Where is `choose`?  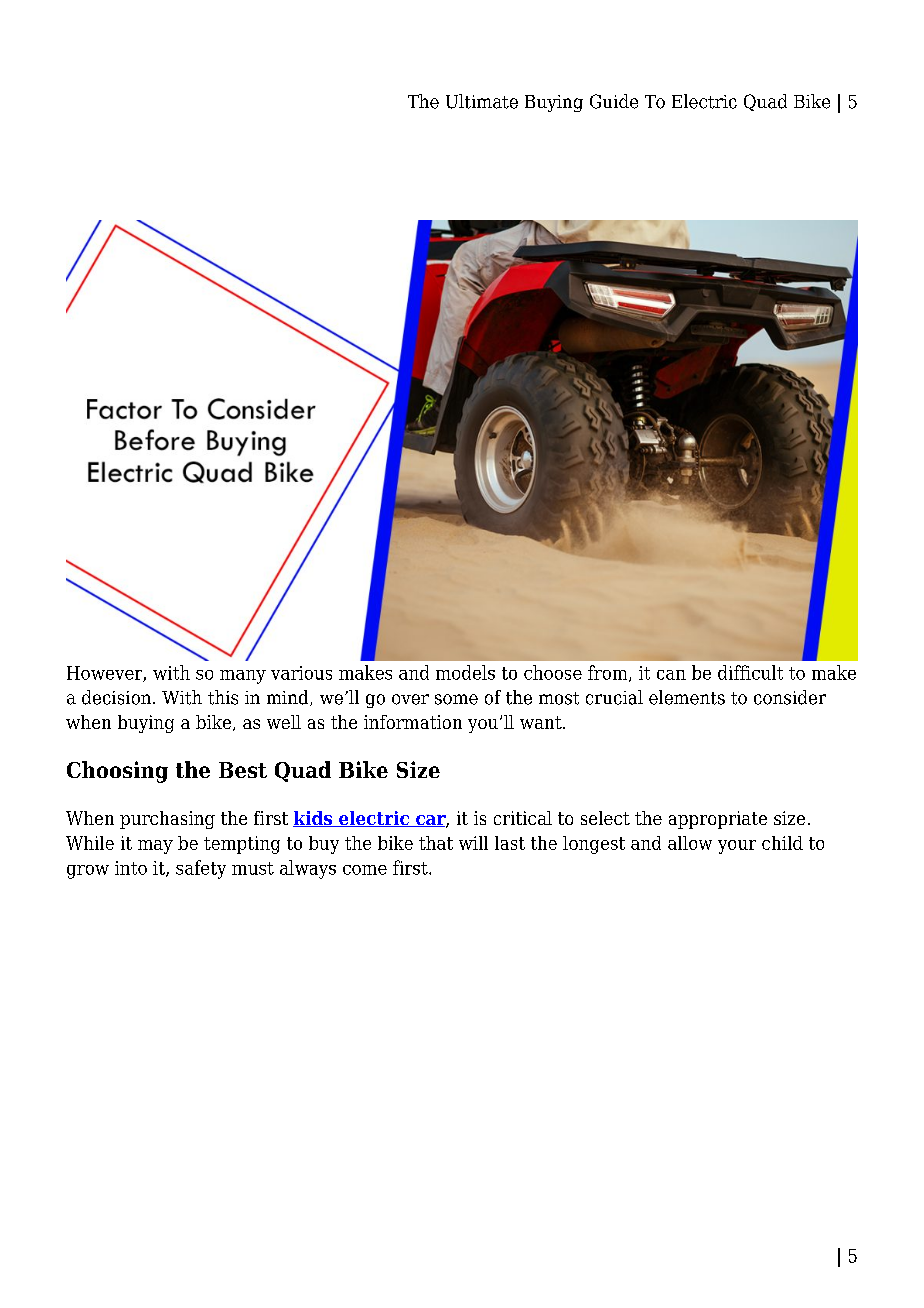 choose is located at coordinates (553, 672).
